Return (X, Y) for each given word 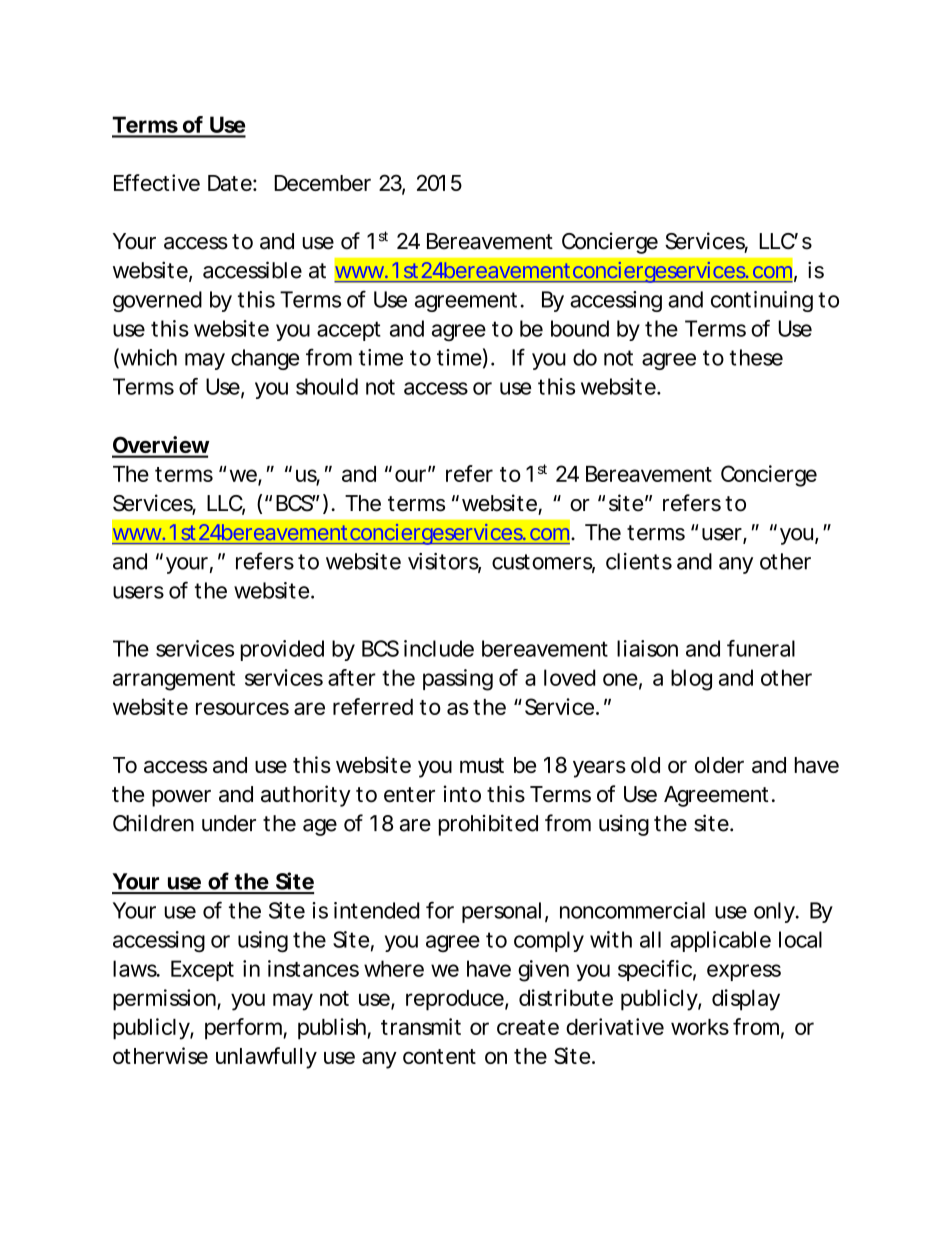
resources (242, 708)
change (265, 359)
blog (691, 680)
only (774, 912)
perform (243, 1029)
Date (230, 183)
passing (458, 680)
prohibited (488, 825)
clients (639, 561)
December (322, 183)
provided (282, 650)
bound (580, 328)
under (229, 823)
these (756, 357)
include (439, 648)
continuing (762, 301)
